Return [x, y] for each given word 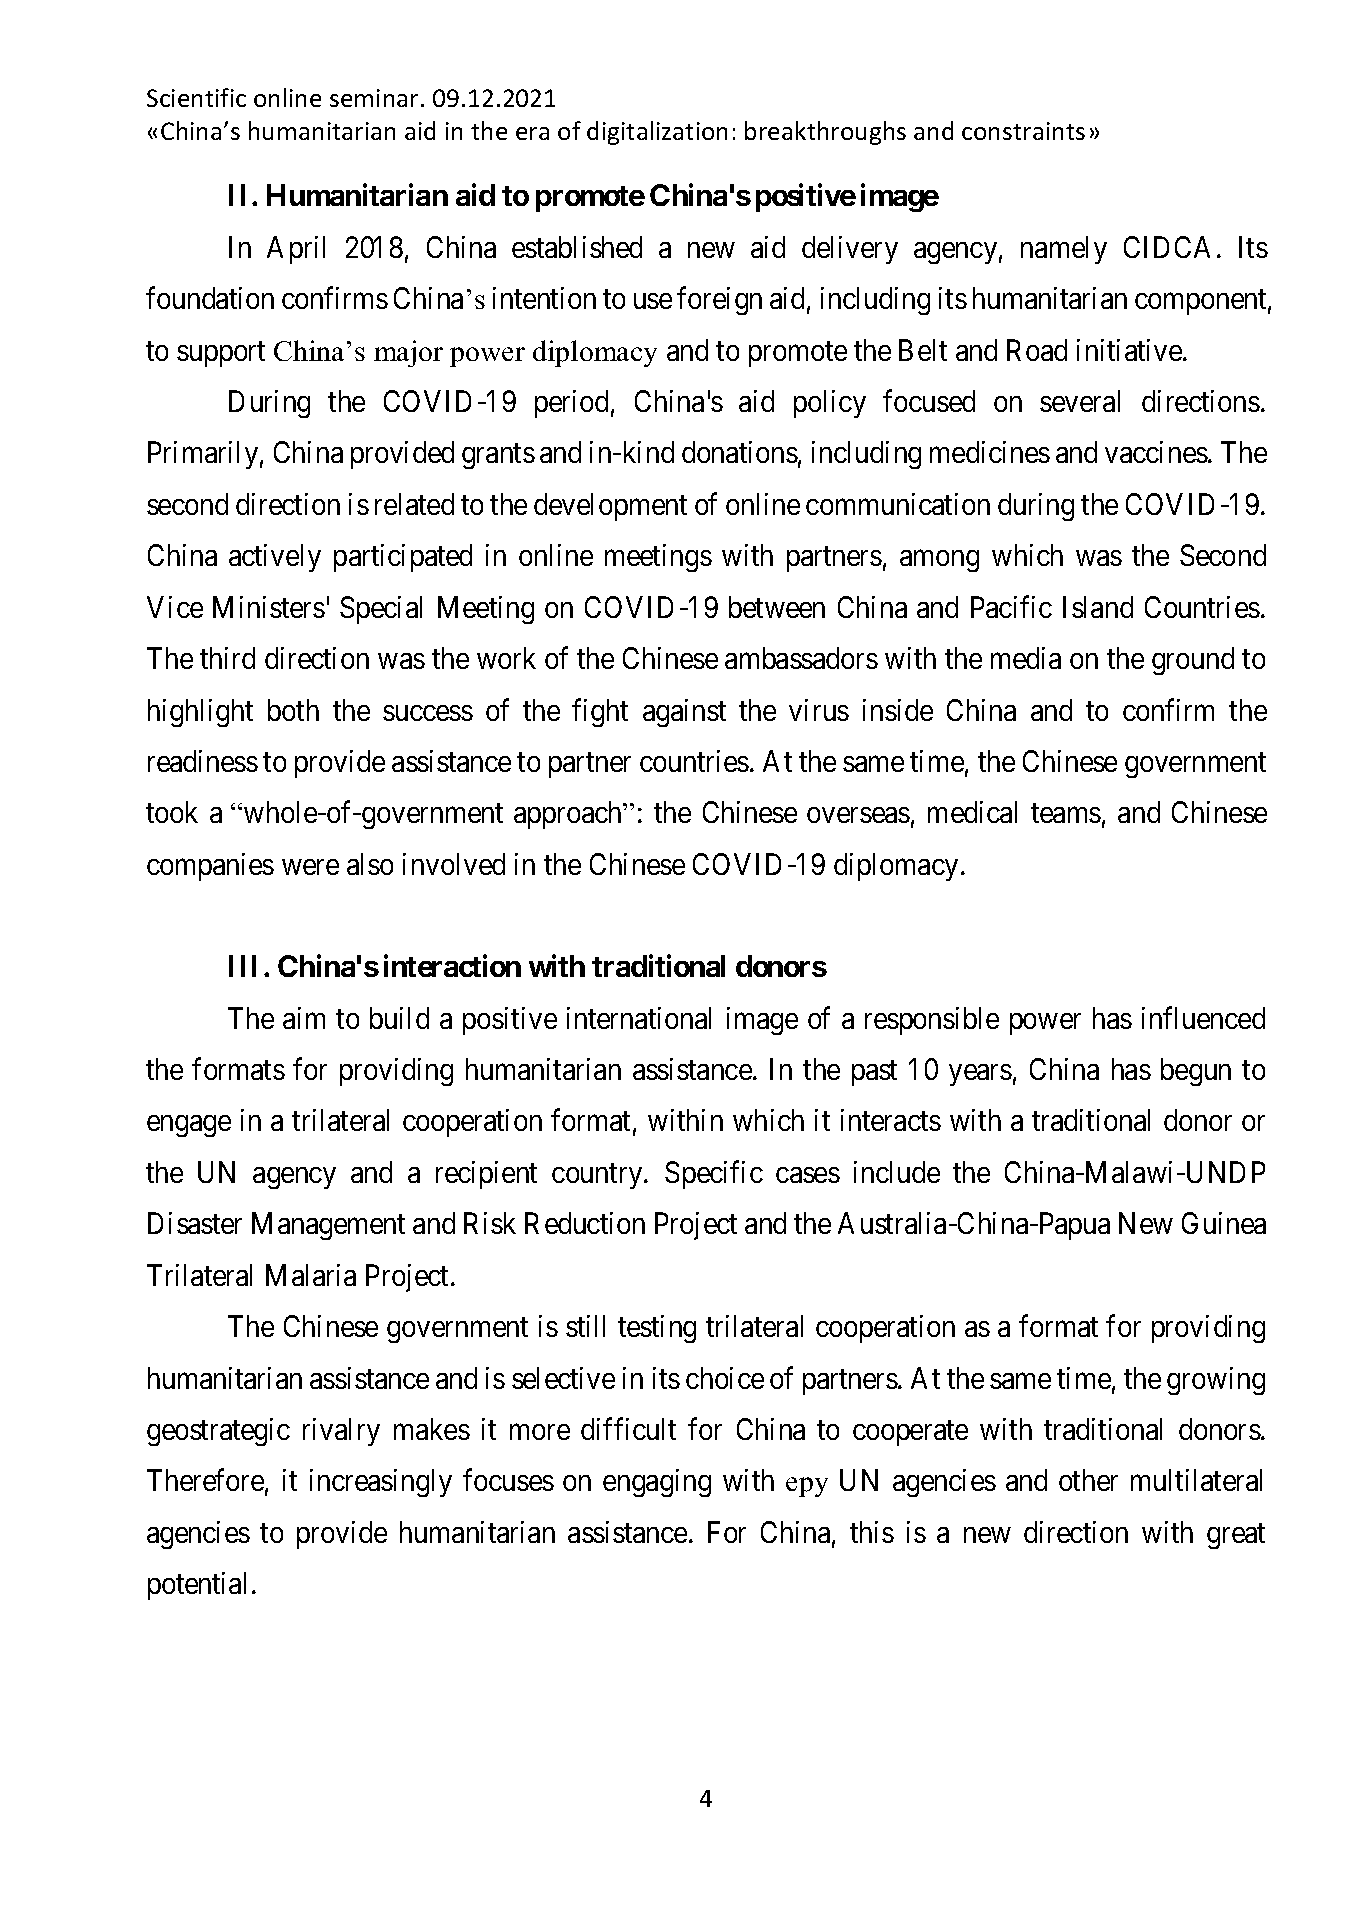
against [684, 713]
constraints [1023, 131]
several [1080, 401]
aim [304, 1018]
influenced [1203, 1018]
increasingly [381, 1483]
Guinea [1224, 1223]
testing [657, 1329]
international [639, 1018]
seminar [374, 98]
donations [740, 452]
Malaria [311, 1275]
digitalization [657, 133]
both [293, 710]
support [221, 354]
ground [1193, 661]
